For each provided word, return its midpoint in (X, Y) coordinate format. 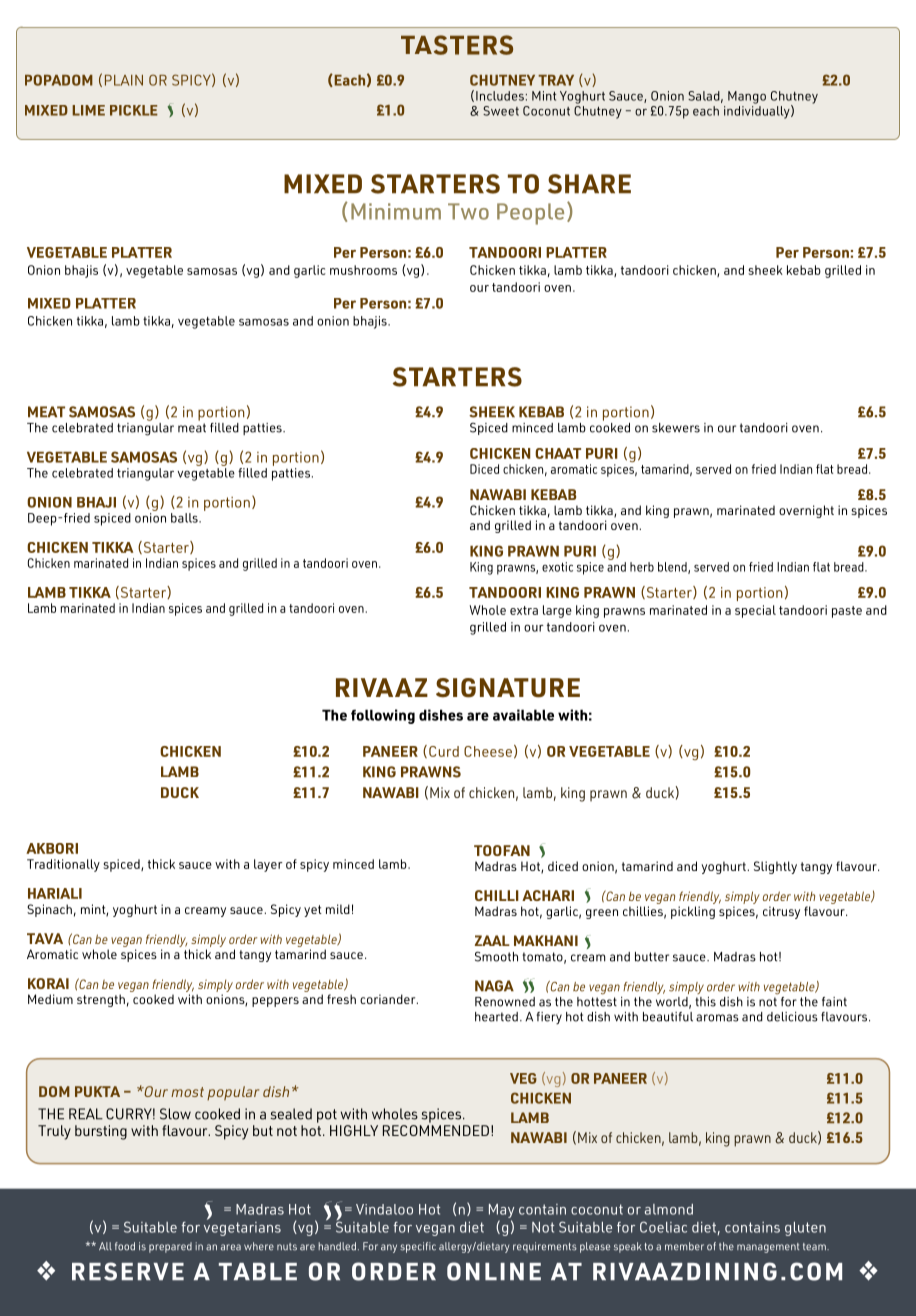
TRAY (556, 80)
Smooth (496, 956)
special (755, 611)
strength (101, 1000)
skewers (676, 428)
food (125, 1246)
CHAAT (558, 453)
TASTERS (457, 45)
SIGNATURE (508, 688)
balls (185, 518)
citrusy (781, 912)
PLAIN (124, 80)
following (383, 716)
